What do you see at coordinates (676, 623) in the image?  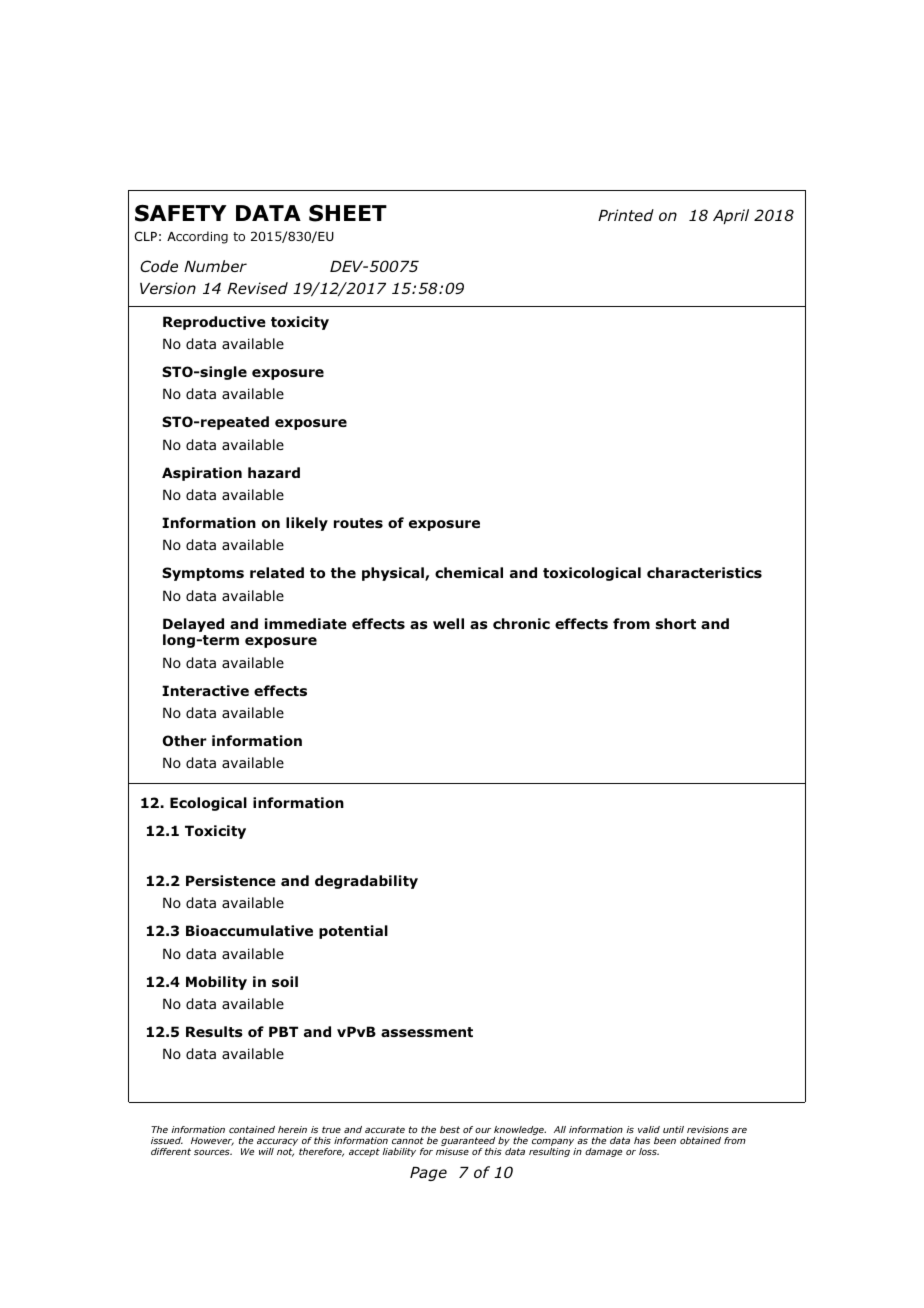 I see `short` at bounding box center [676, 623].
